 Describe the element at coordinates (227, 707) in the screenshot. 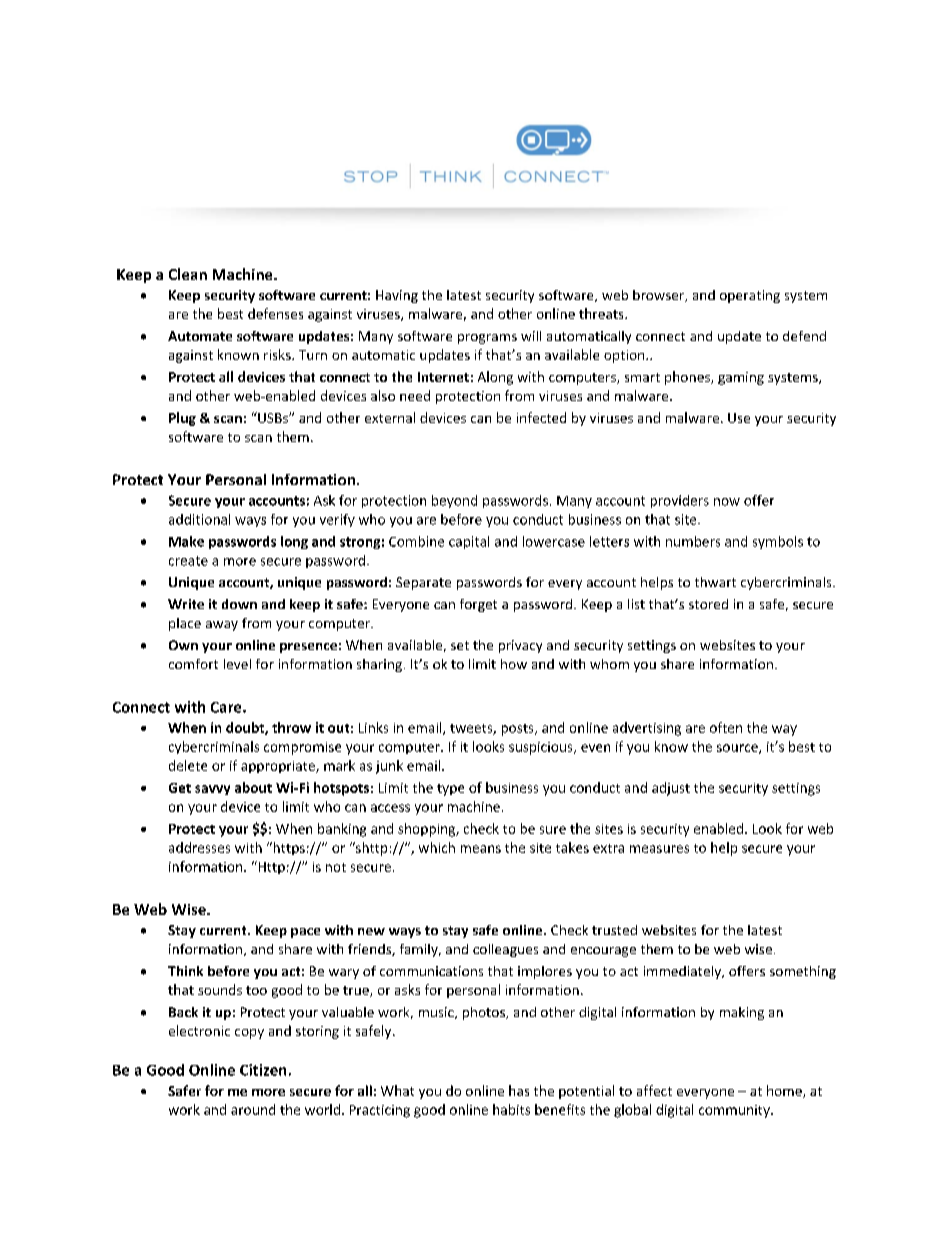

I see `Care` at that location.
